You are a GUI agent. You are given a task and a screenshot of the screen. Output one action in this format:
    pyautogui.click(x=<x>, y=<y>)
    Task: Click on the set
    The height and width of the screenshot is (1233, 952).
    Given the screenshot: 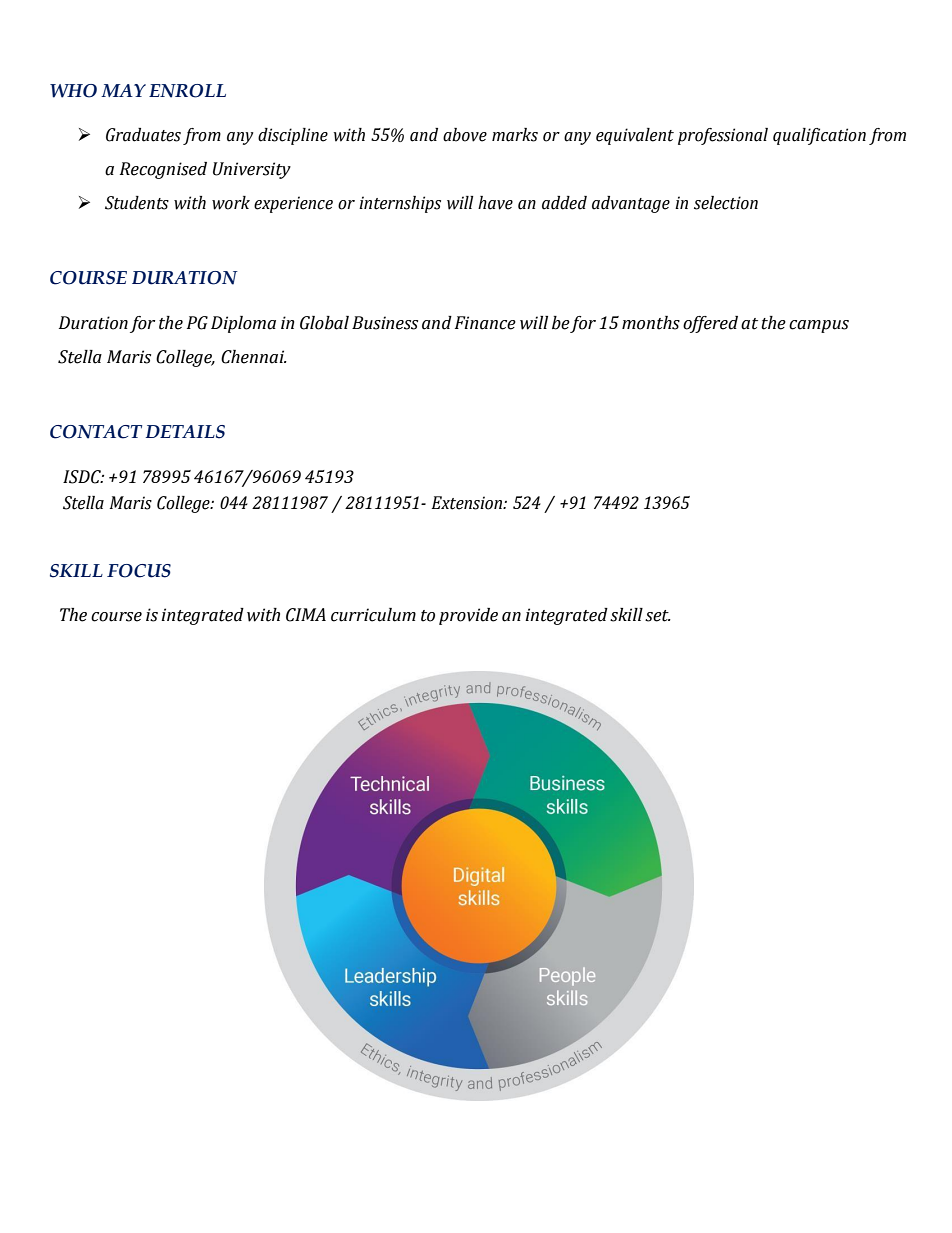 What is the action you would take?
    pyautogui.click(x=658, y=616)
